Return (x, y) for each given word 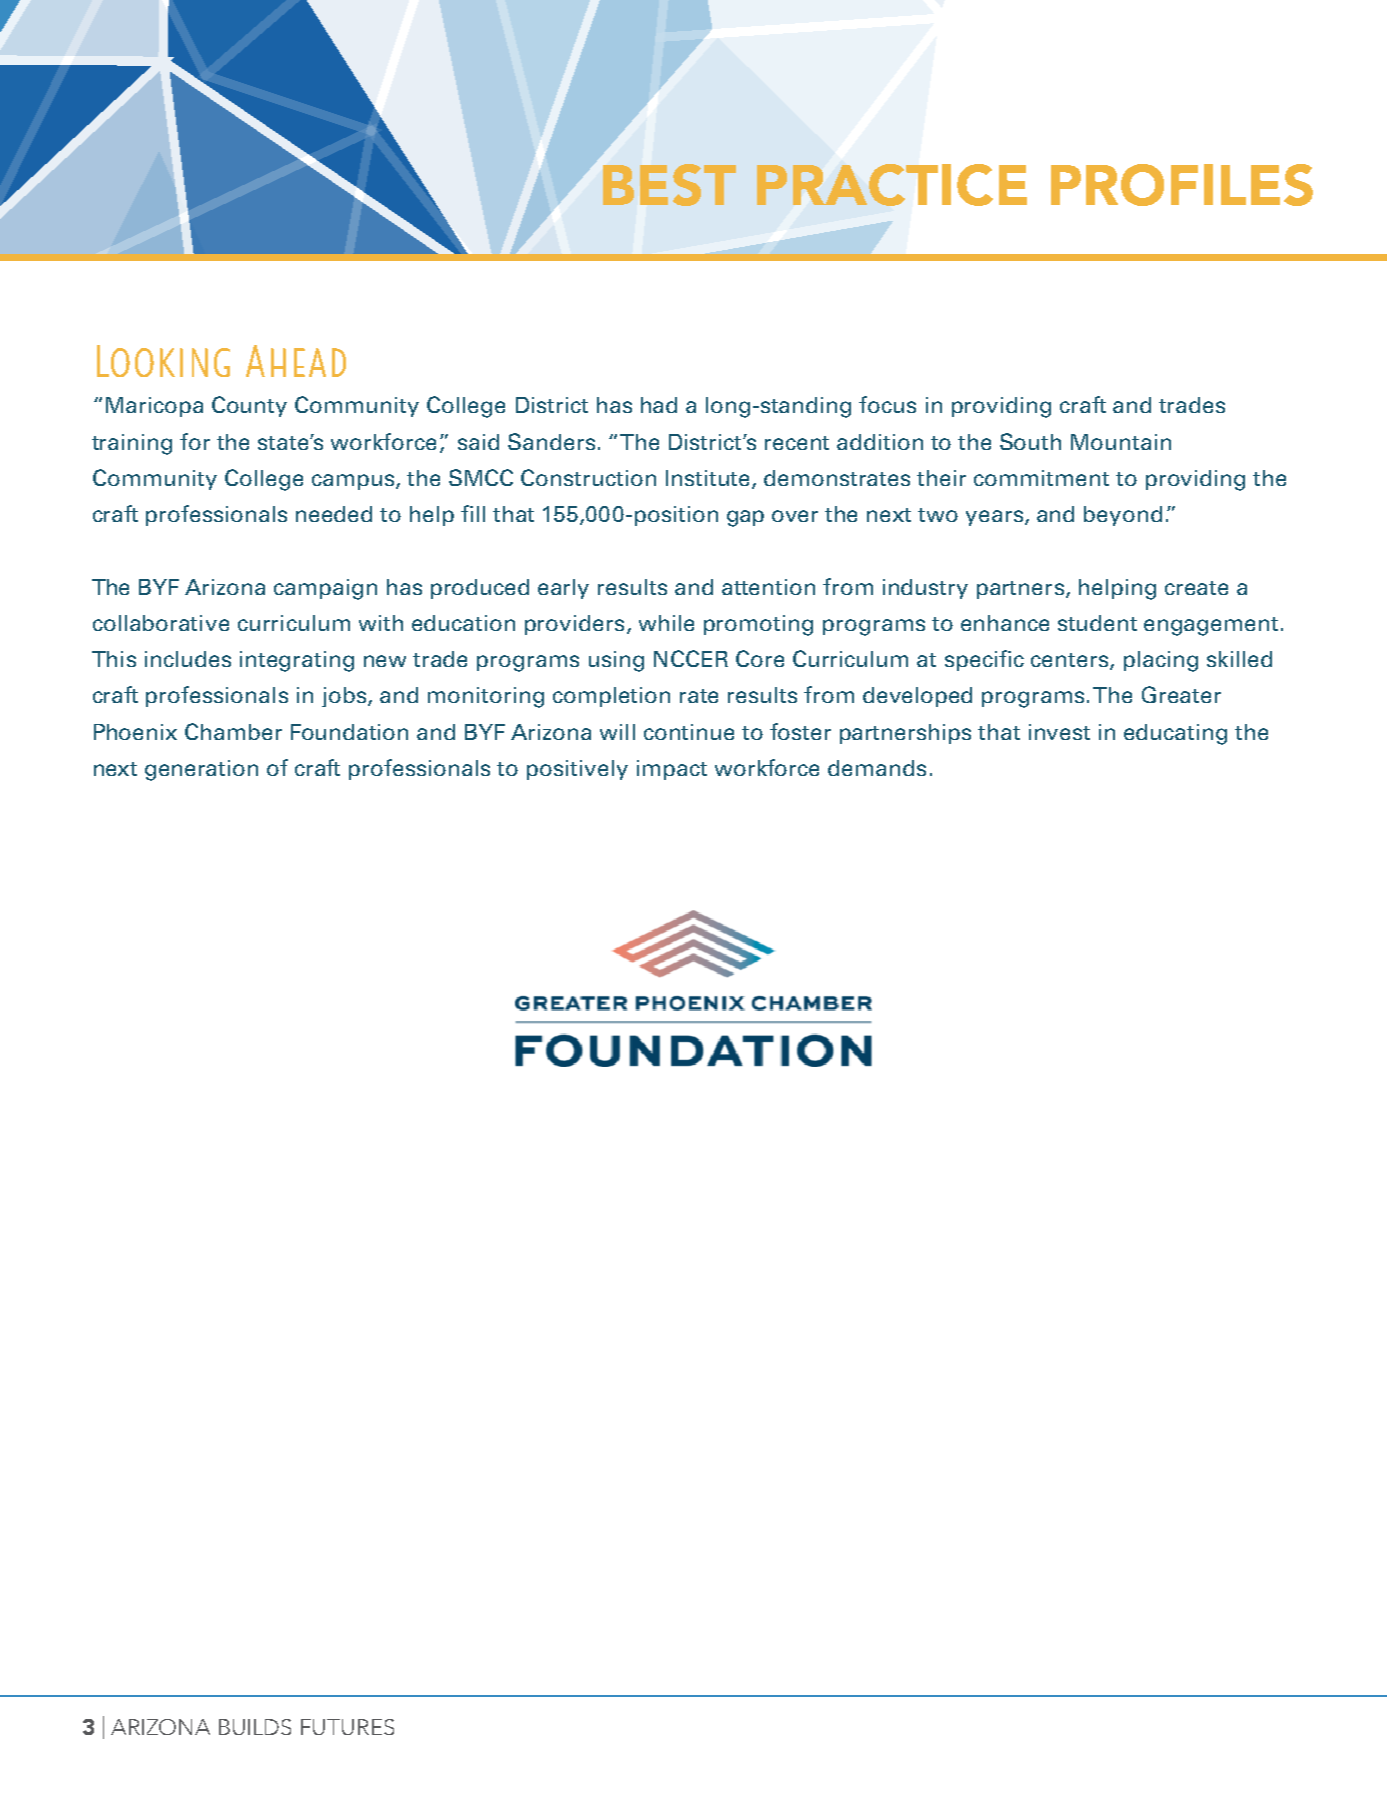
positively (577, 770)
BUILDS (255, 1727)
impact (672, 770)
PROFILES (1182, 185)
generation (201, 770)
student (1097, 623)
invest (1059, 732)
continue (689, 732)
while (666, 623)
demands (877, 768)
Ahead (296, 361)
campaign (325, 589)
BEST (669, 185)
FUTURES (347, 1727)
